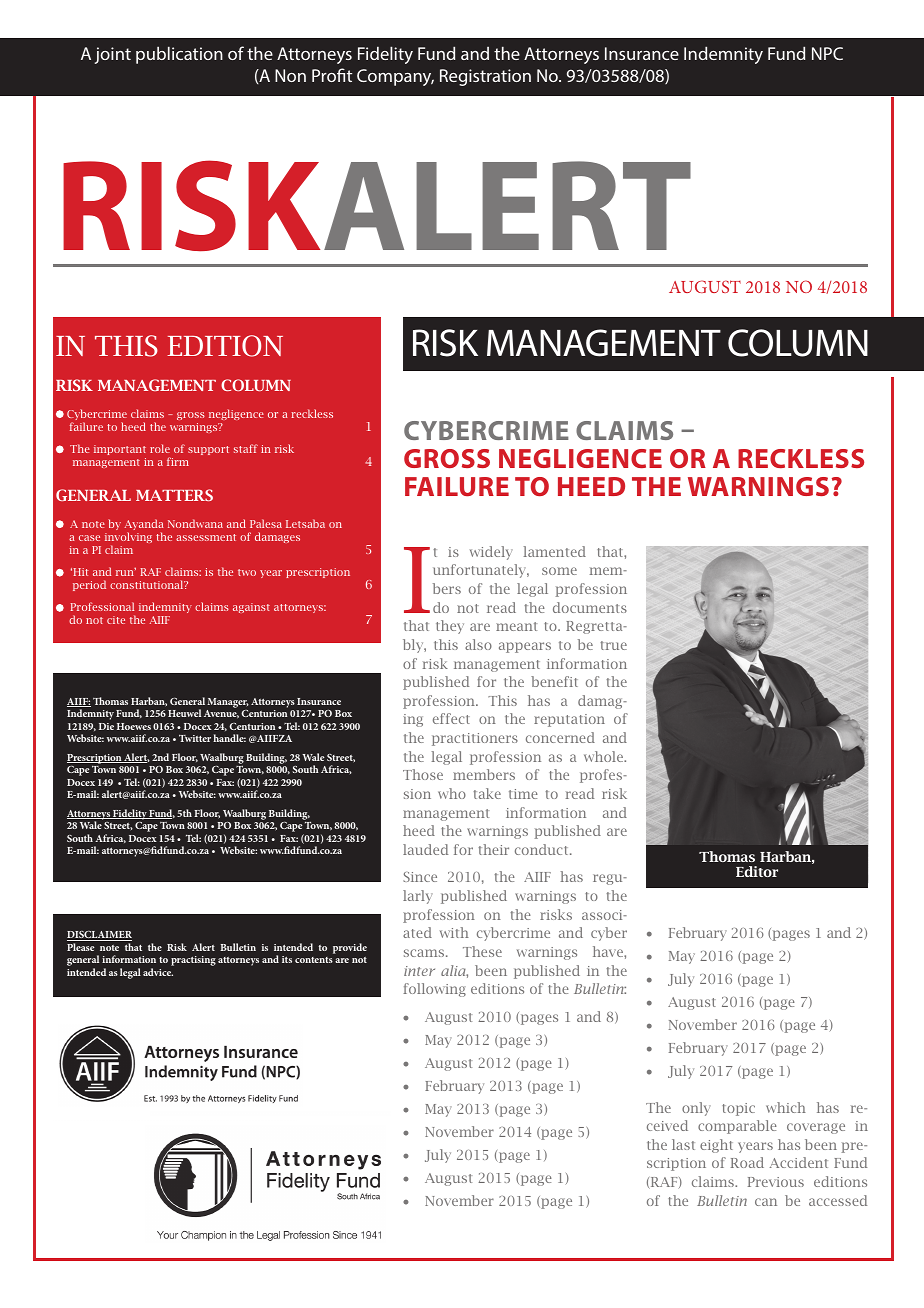 Image resolution: width=924 pixels, height=1308 pixels. Describe the element at coordinates (493, 849) in the document. I see `their` at that location.
